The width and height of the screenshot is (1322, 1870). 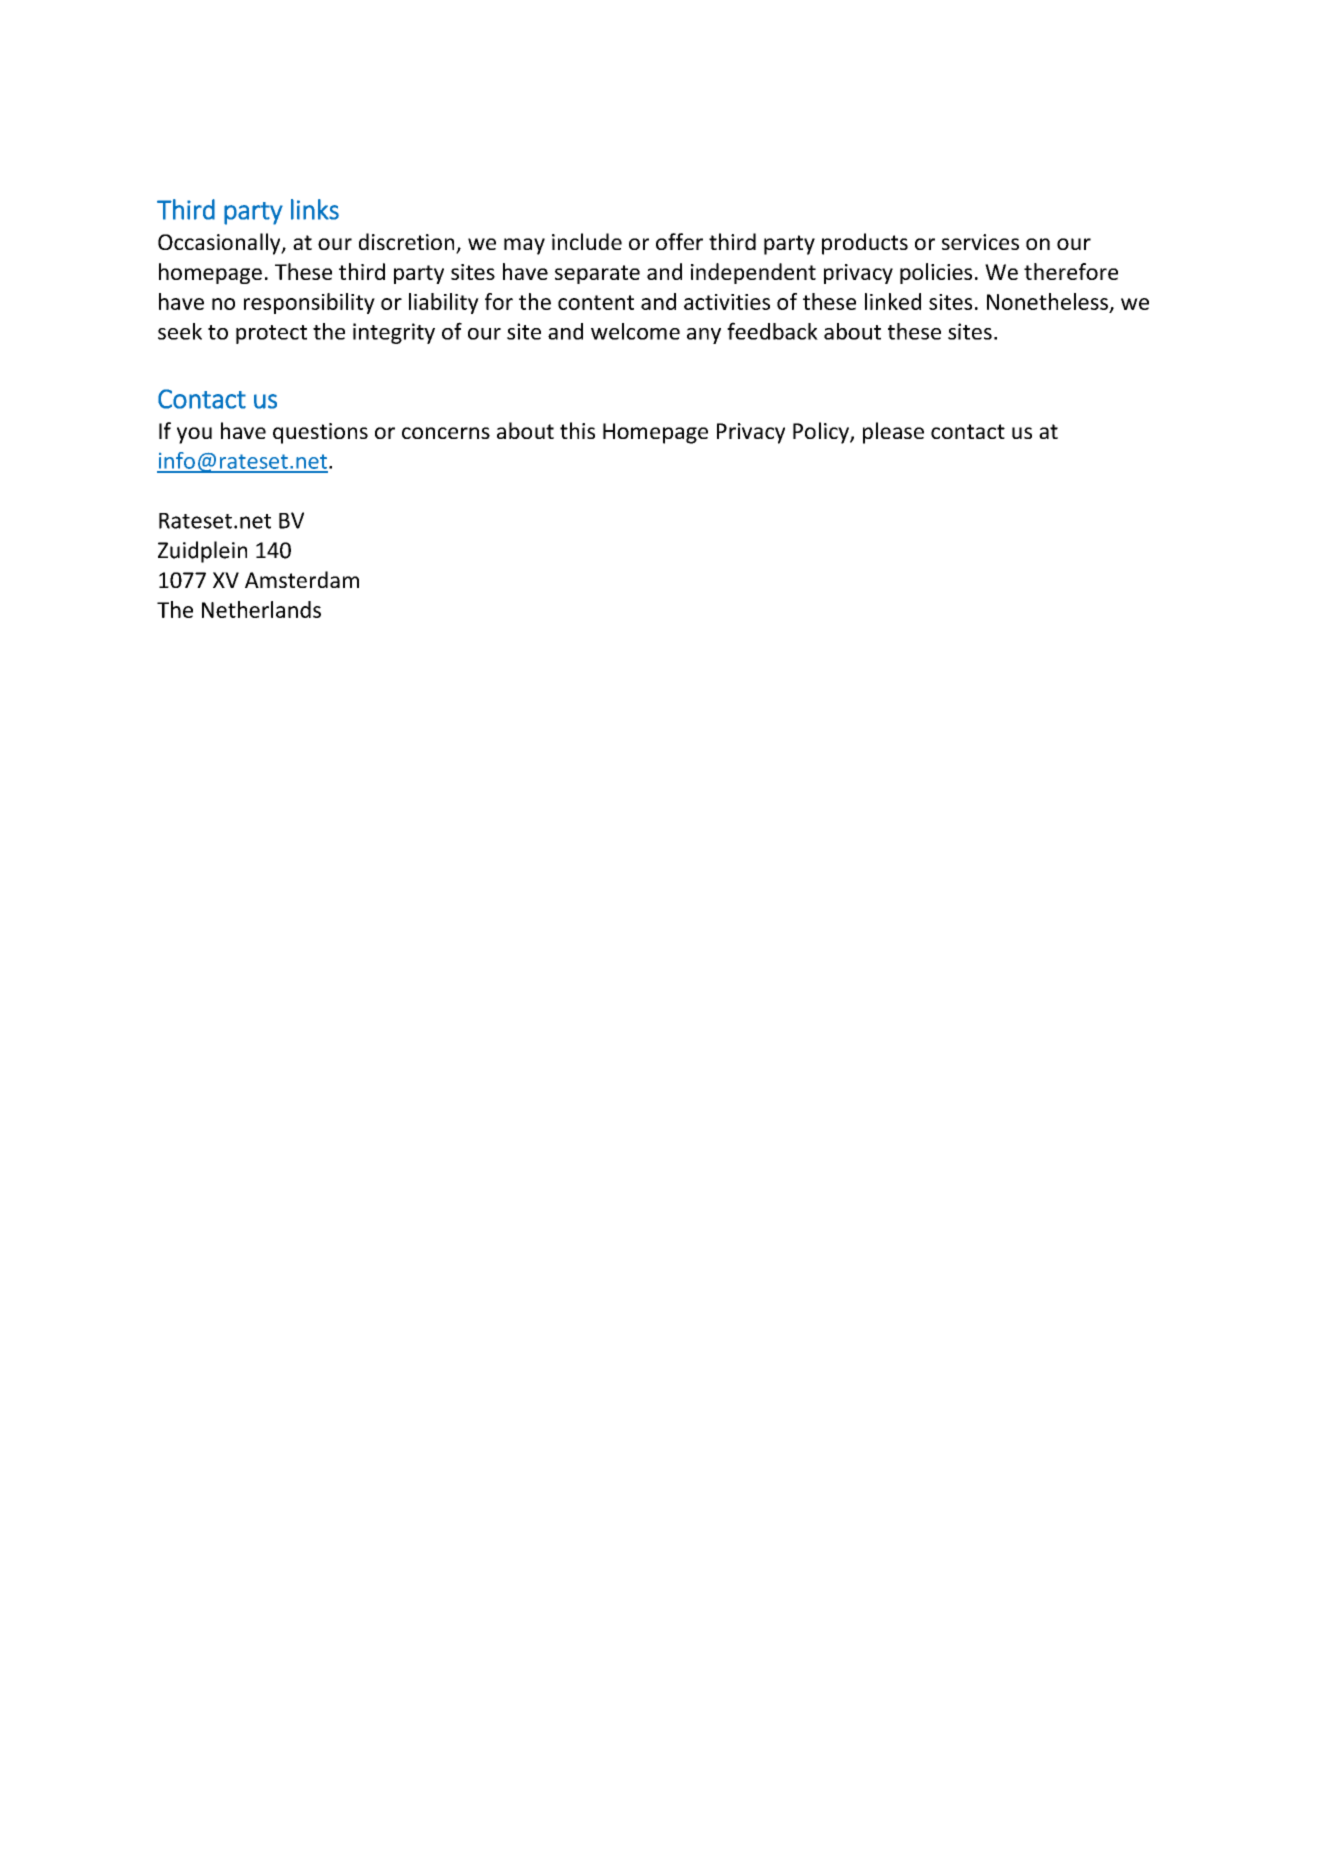 I want to click on linked, so click(x=893, y=301).
